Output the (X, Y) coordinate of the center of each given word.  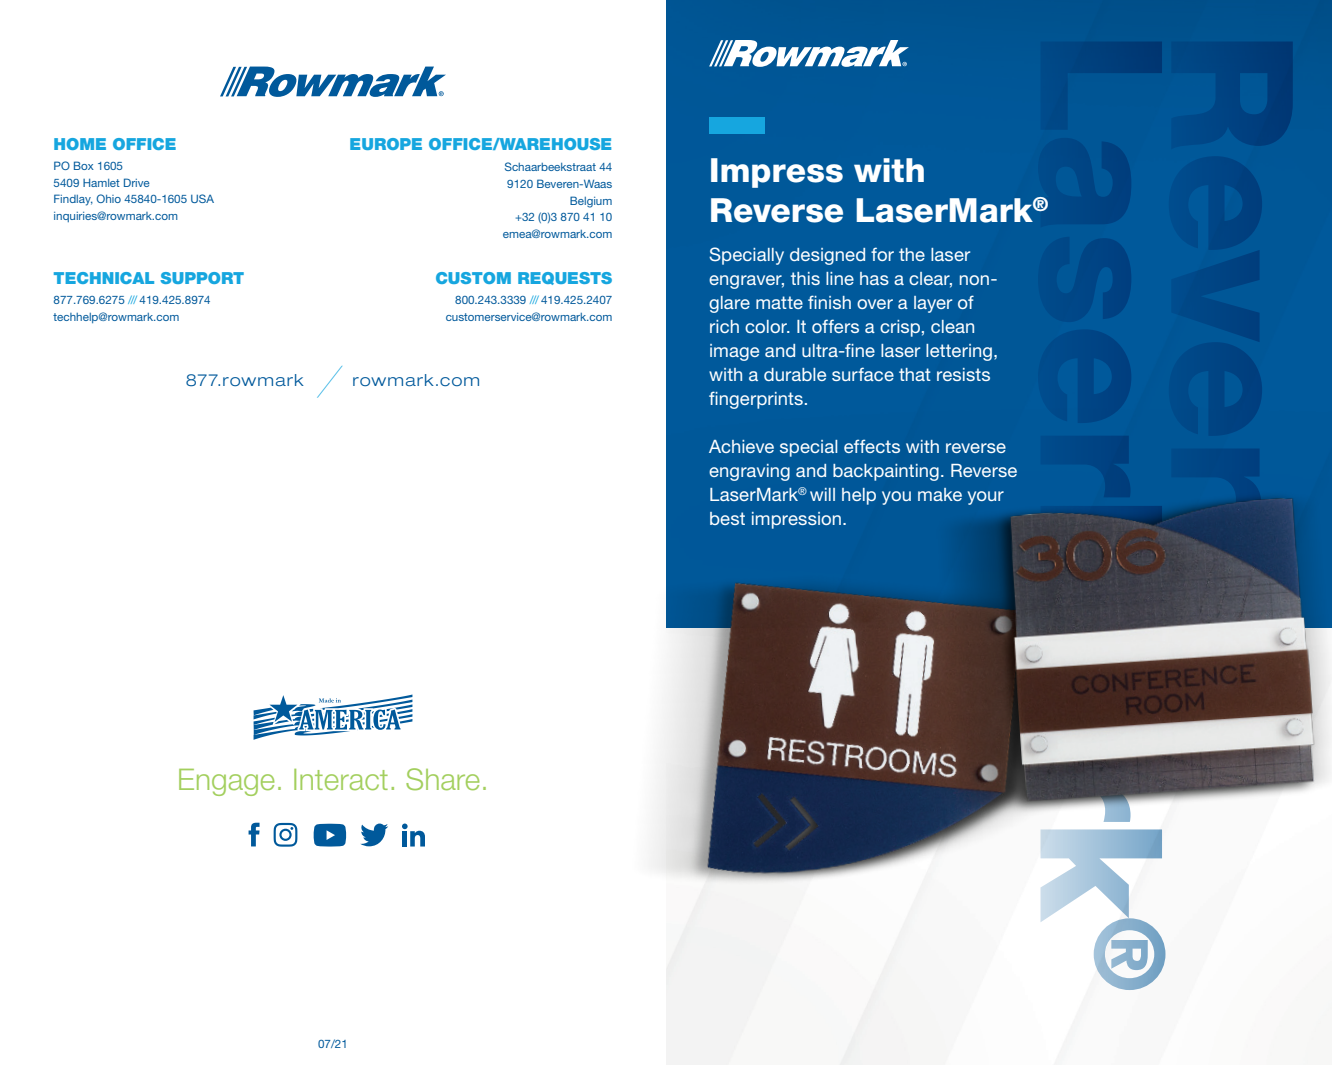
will (822, 494)
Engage (226, 782)
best (727, 518)
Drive (137, 182)
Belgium (591, 202)
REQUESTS (565, 278)
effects (872, 446)
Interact (341, 779)
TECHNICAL (104, 278)
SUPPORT (202, 278)
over (875, 304)
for (882, 254)
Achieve (741, 446)
